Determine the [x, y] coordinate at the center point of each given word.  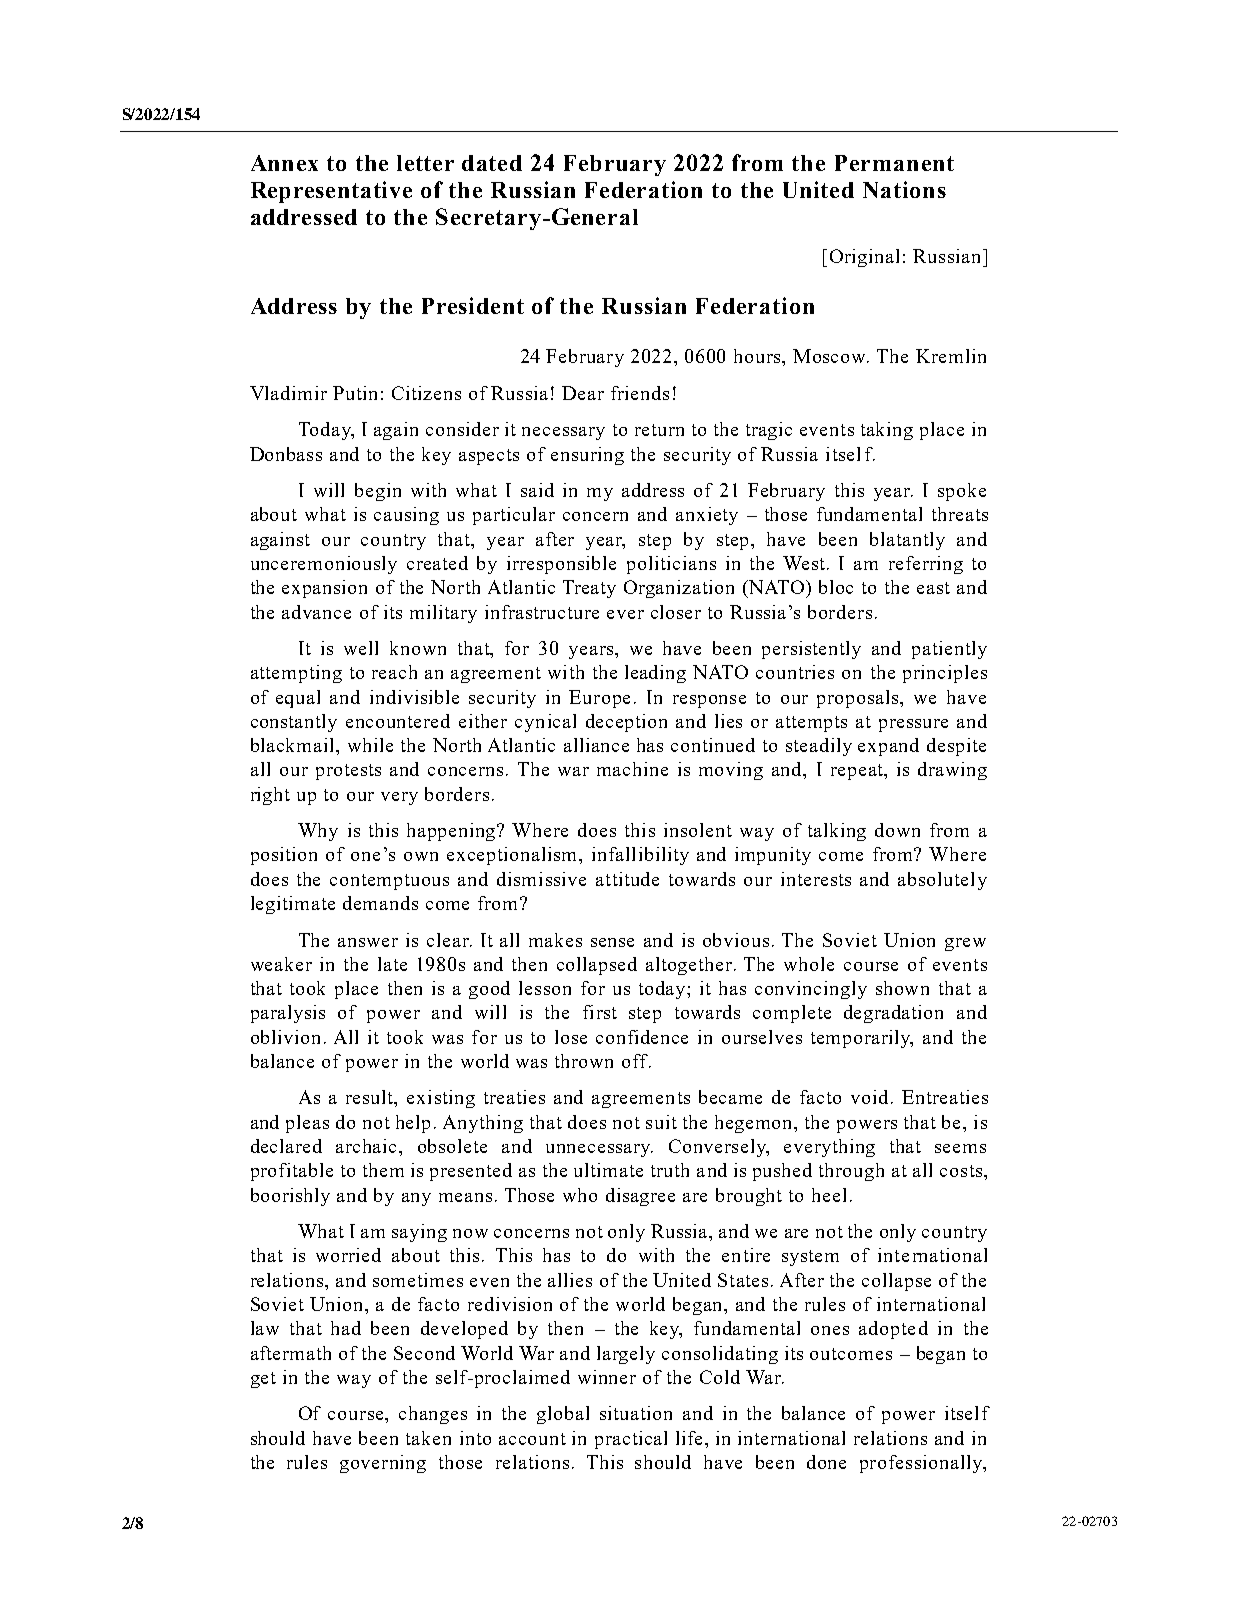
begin [378, 492]
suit [661, 1122]
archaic [368, 1146]
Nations [904, 189]
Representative [331, 192]
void [869, 1097]
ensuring [587, 456]
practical [631, 1440]
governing [383, 1464]
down [897, 830]
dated [492, 163]
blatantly [907, 541]
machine [632, 769]
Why [318, 832]
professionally [922, 1464]
